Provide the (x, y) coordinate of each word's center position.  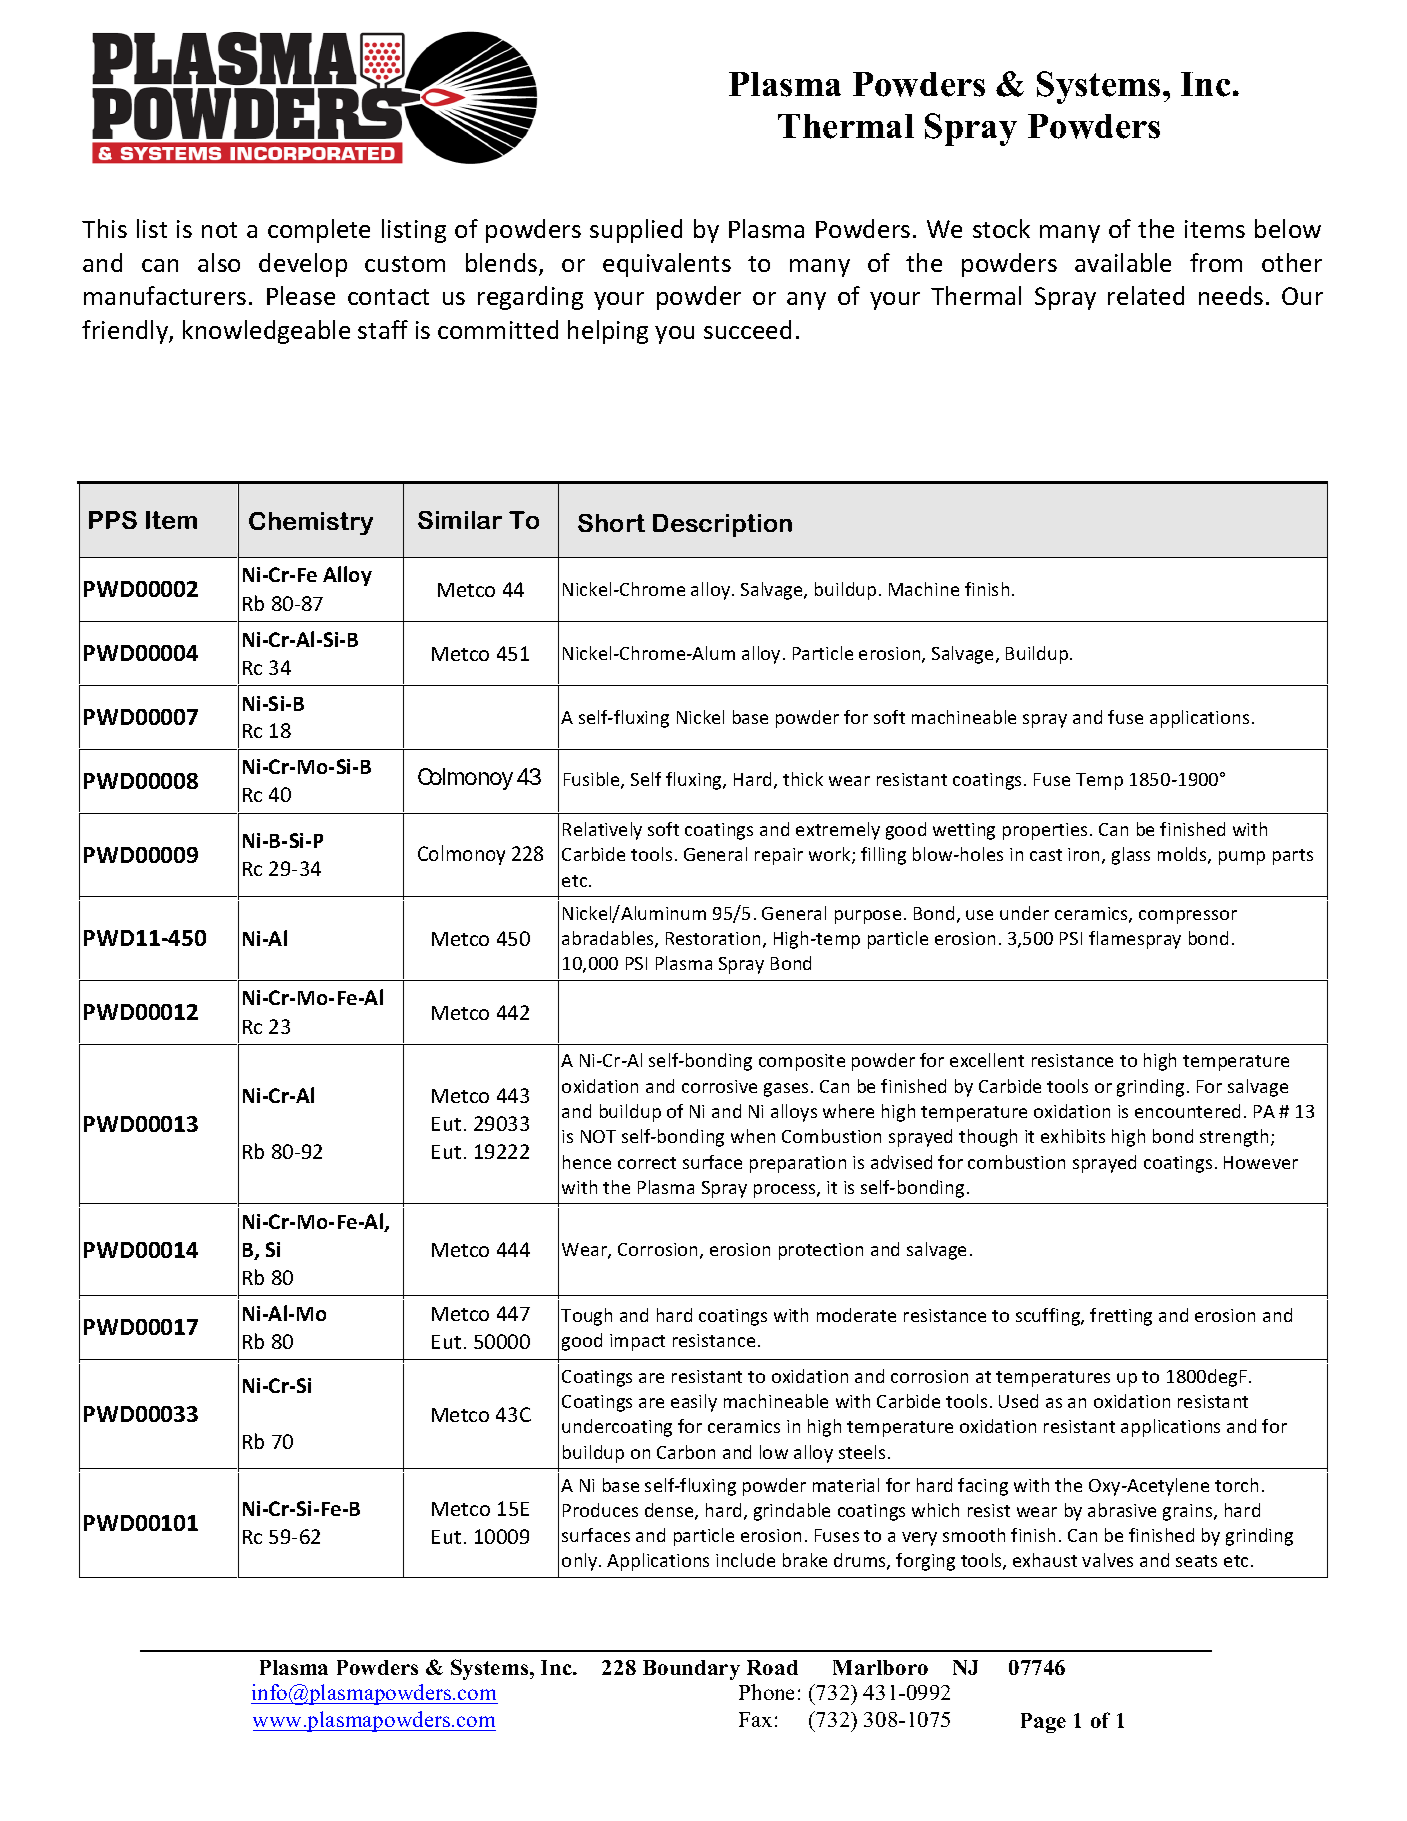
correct (647, 1163)
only (581, 1562)
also (219, 262)
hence (587, 1162)
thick (803, 779)
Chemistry (311, 523)
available (1123, 262)
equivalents (667, 265)
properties (1045, 831)
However (1261, 1162)
